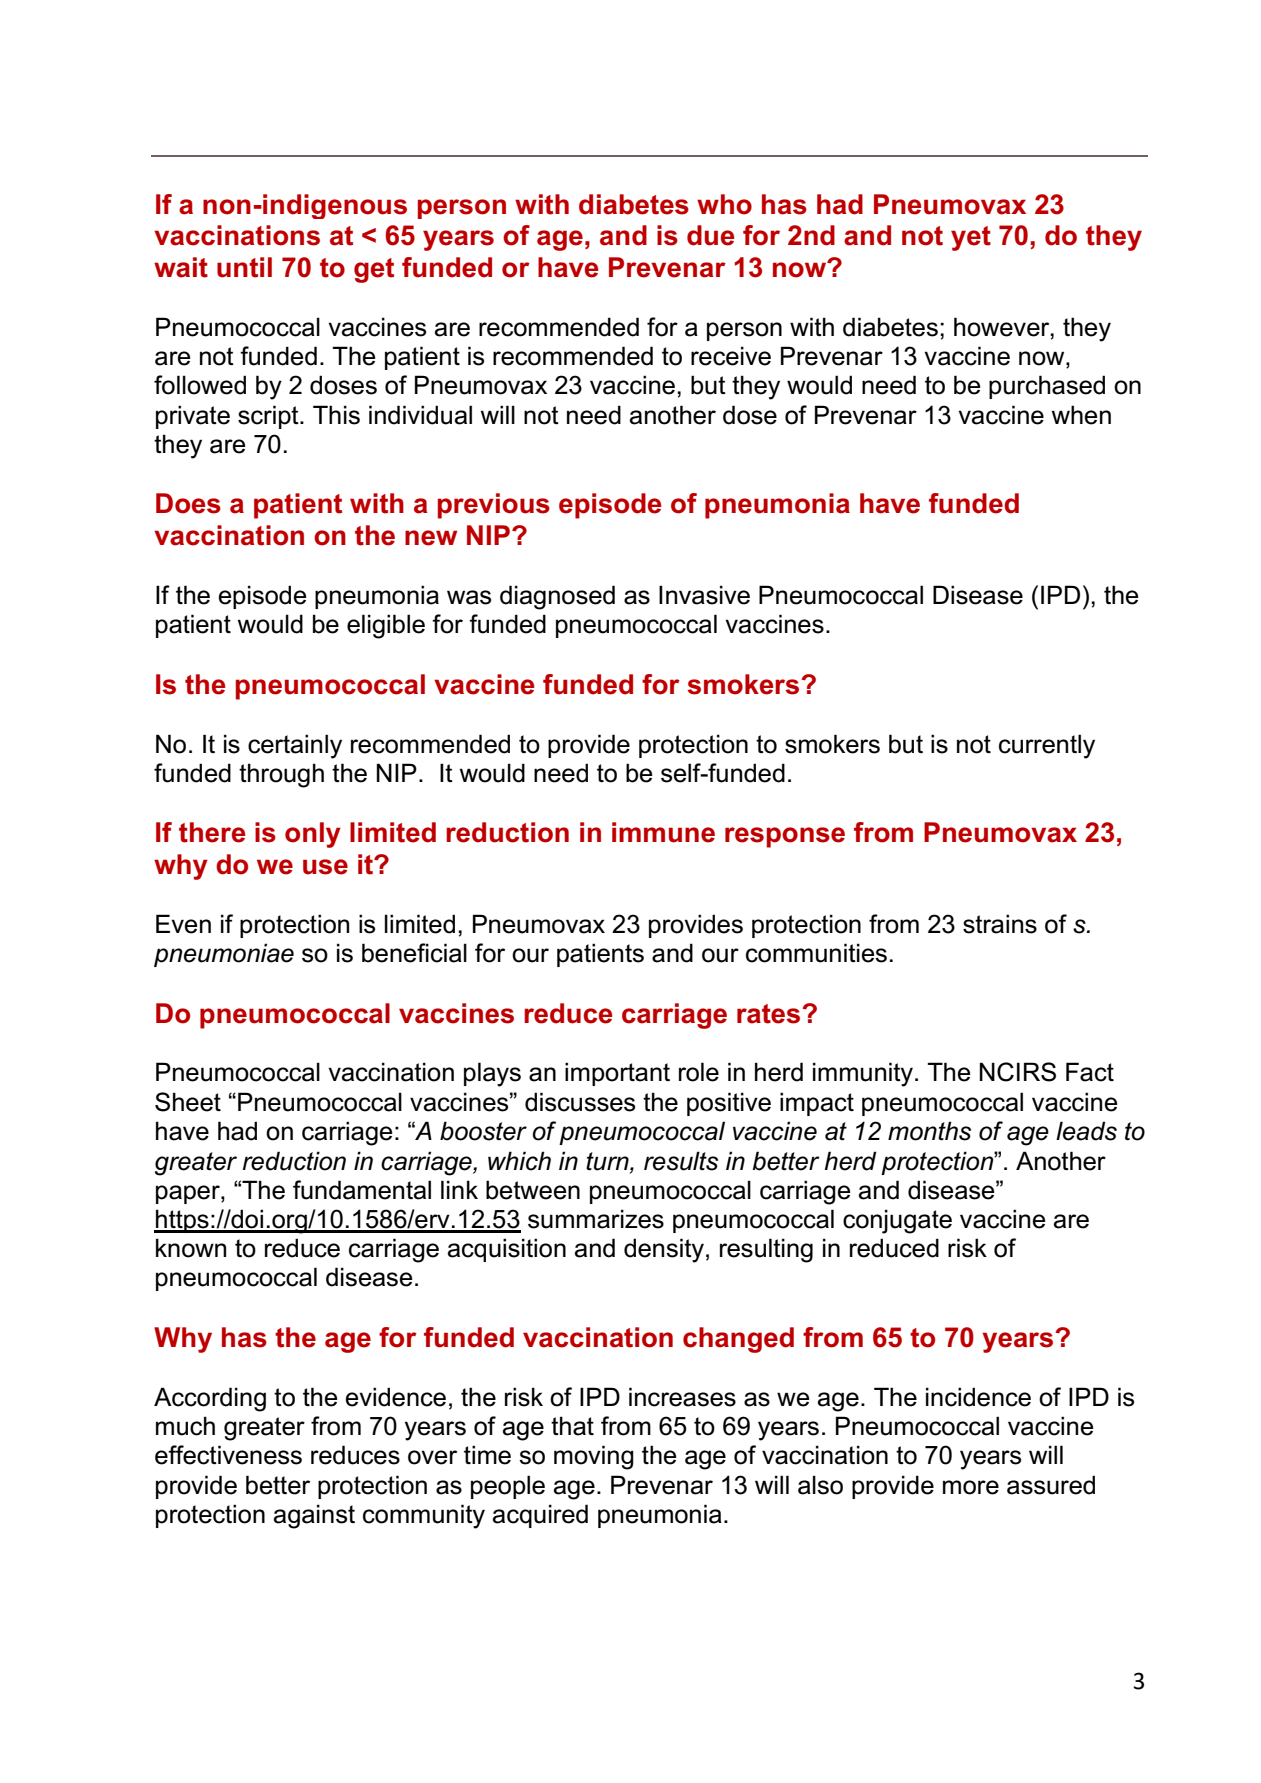 The height and width of the document is (1783, 1261). What do you see at coordinates (704, 595) in the document?
I see `Invasive` at bounding box center [704, 595].
